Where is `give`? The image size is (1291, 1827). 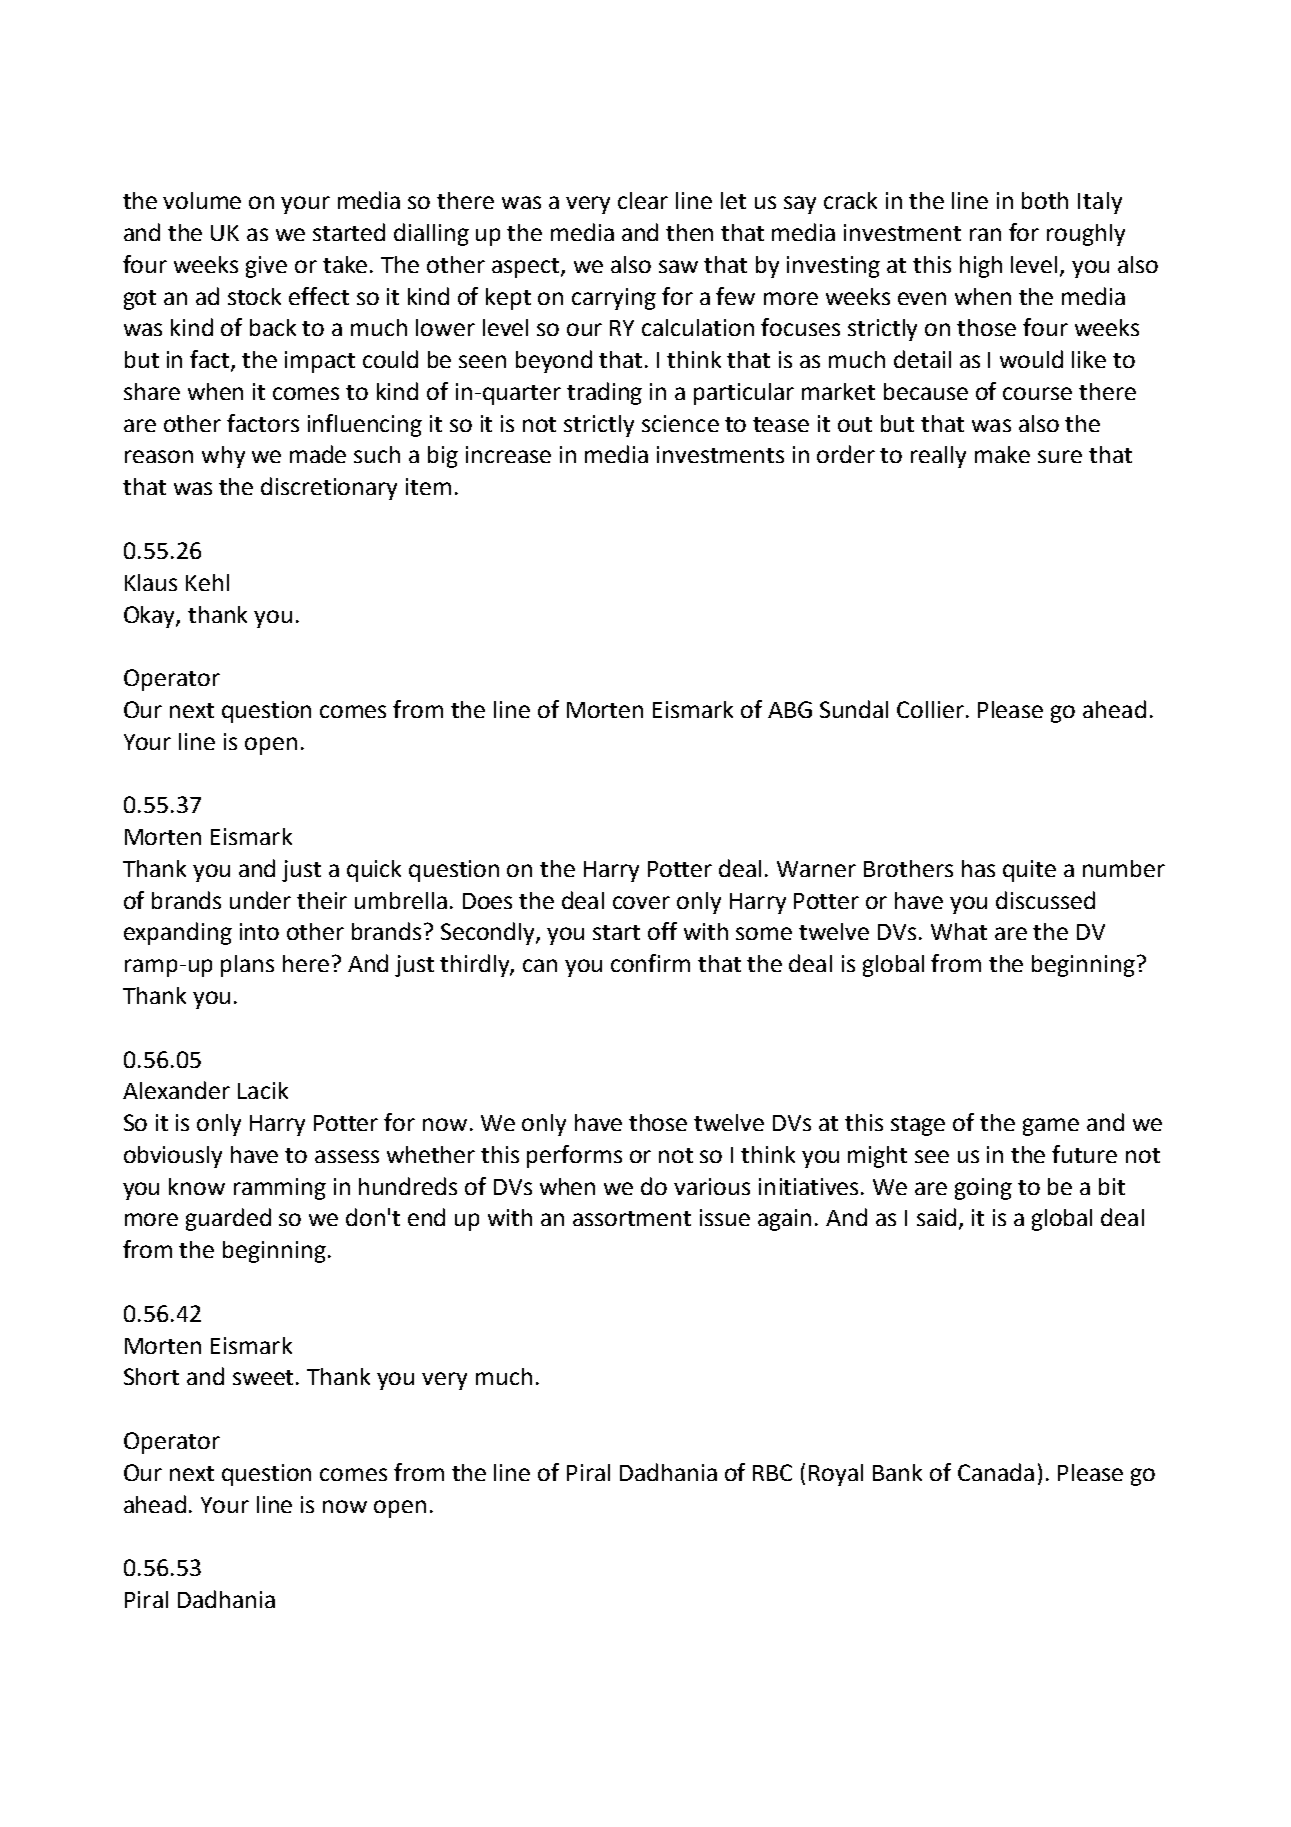
give is located at coordinates (266, 267).
